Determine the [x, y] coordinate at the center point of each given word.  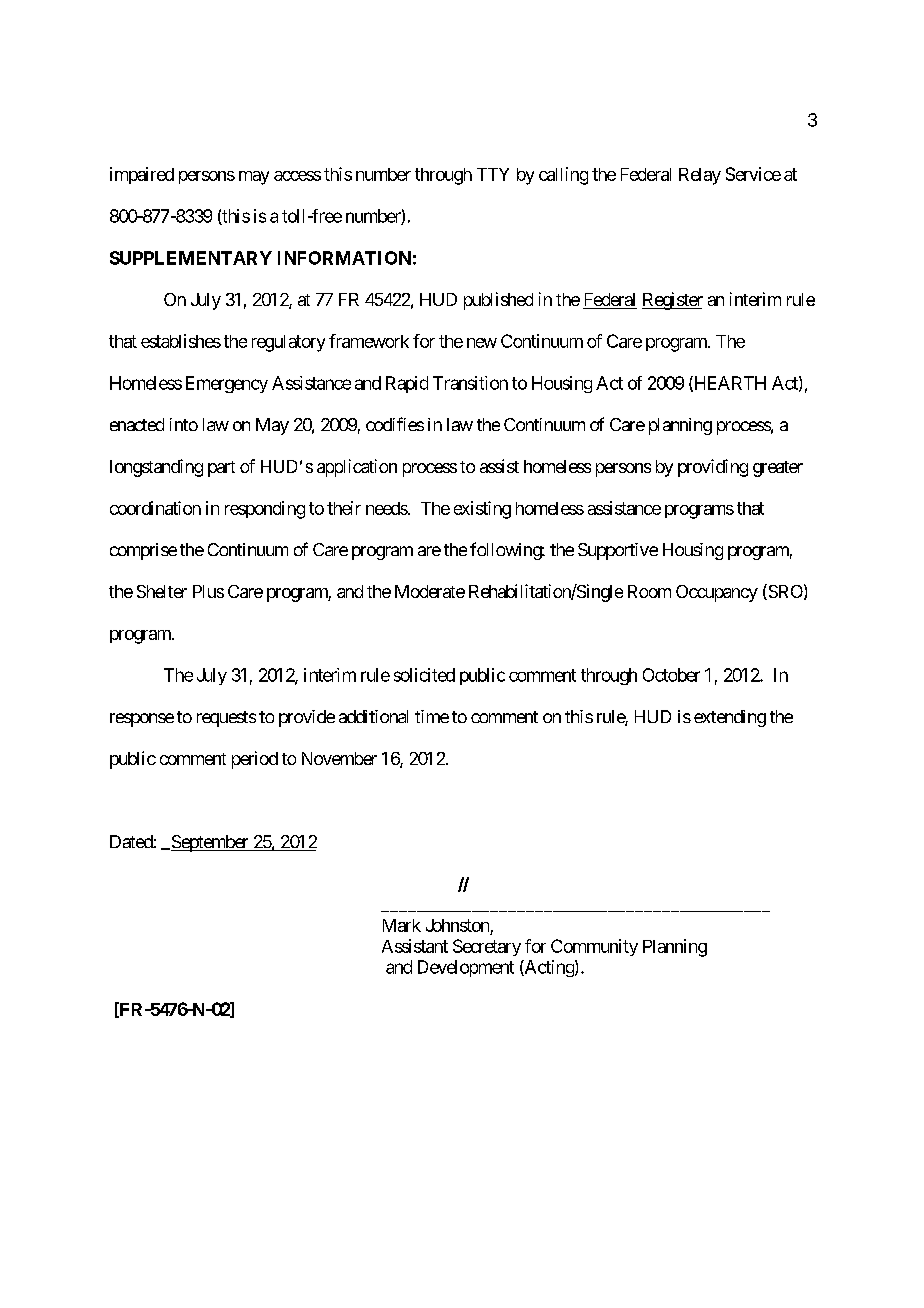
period [255, 760]
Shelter [162, 591]
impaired [142, 175]
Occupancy [717, 593]
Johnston [457, 925]
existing [482, 510]
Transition [470, 383]
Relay [700, 176]
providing [713, 468]
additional [373, 716]
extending [730, 718]
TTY [493, 174]
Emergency [227, 384]
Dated [132, 841]
